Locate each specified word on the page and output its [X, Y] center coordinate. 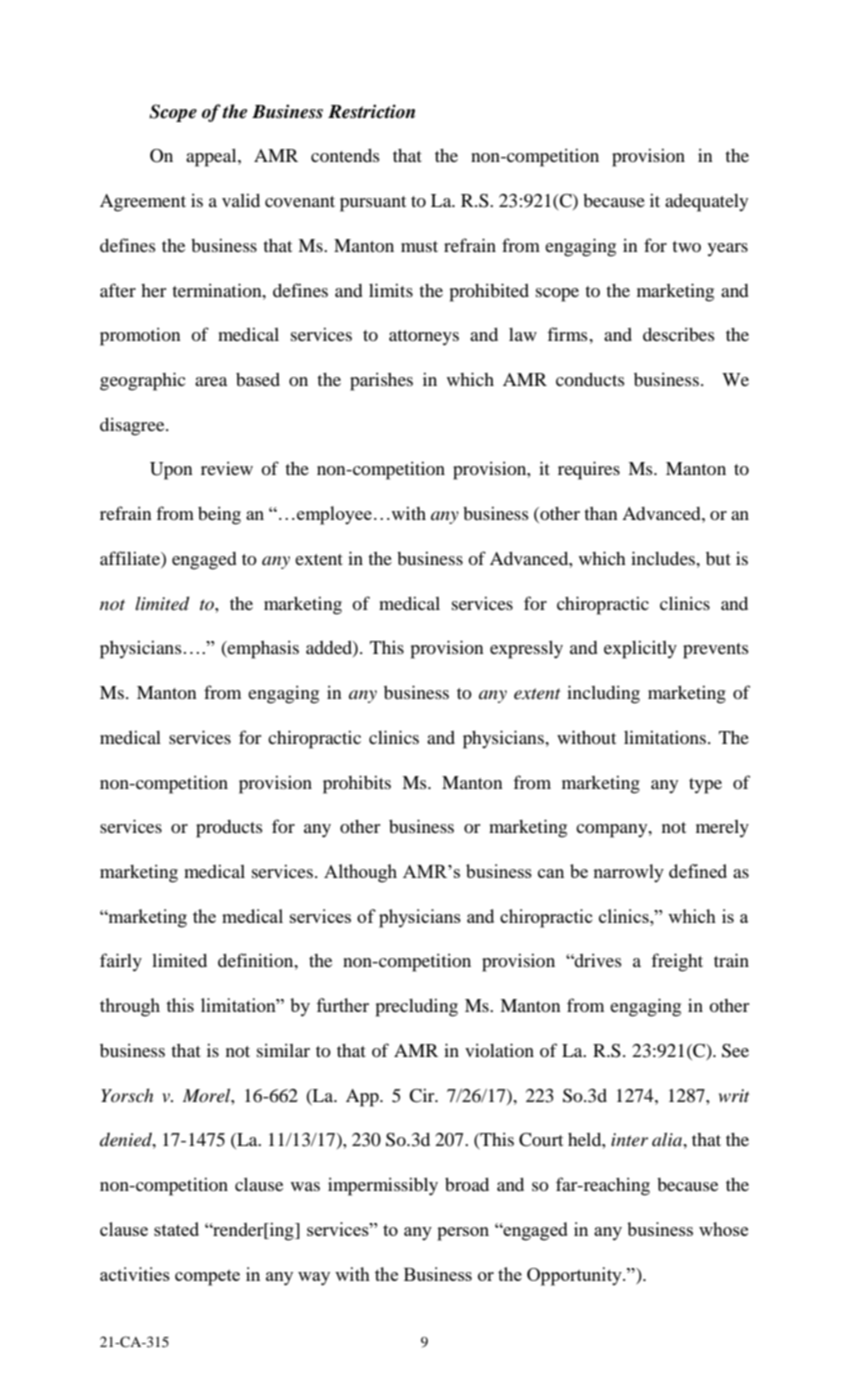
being [219, 516]
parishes [381, 382]
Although [360, 873]
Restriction [371, 111]
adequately [706, 203]
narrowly [628, 873]
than [601, 513]
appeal [212, 158]
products [229, 829]
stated [176, 1229]
